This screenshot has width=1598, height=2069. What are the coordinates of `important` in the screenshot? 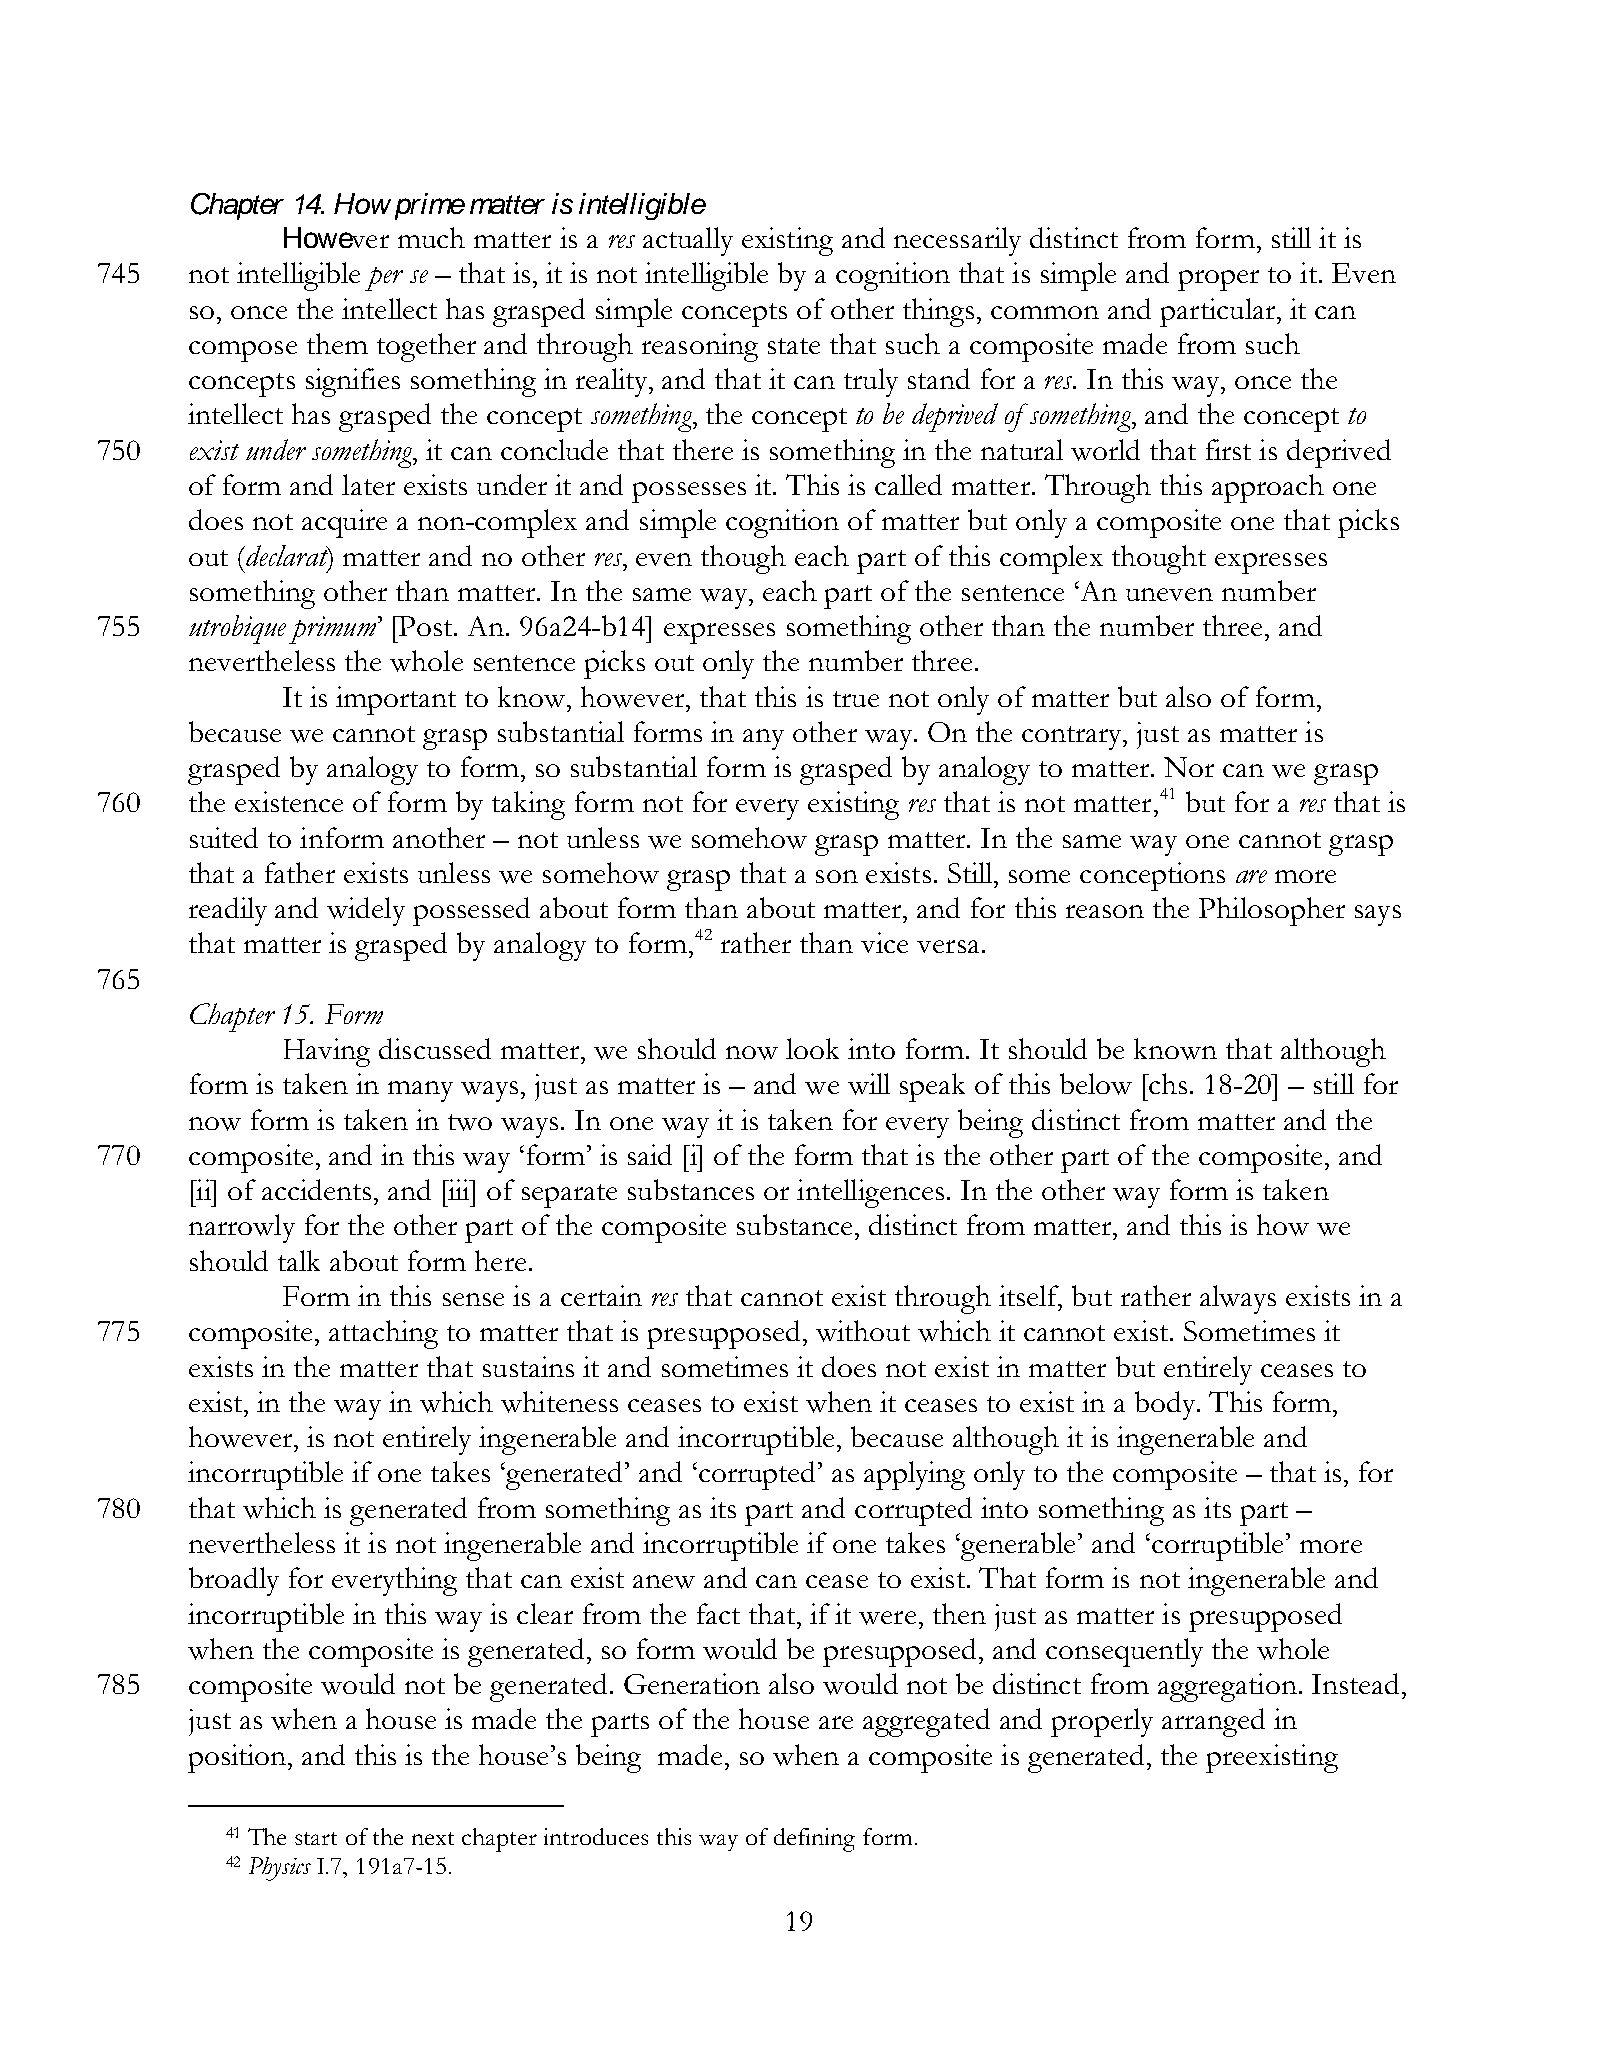 It's located at (396, 700).
